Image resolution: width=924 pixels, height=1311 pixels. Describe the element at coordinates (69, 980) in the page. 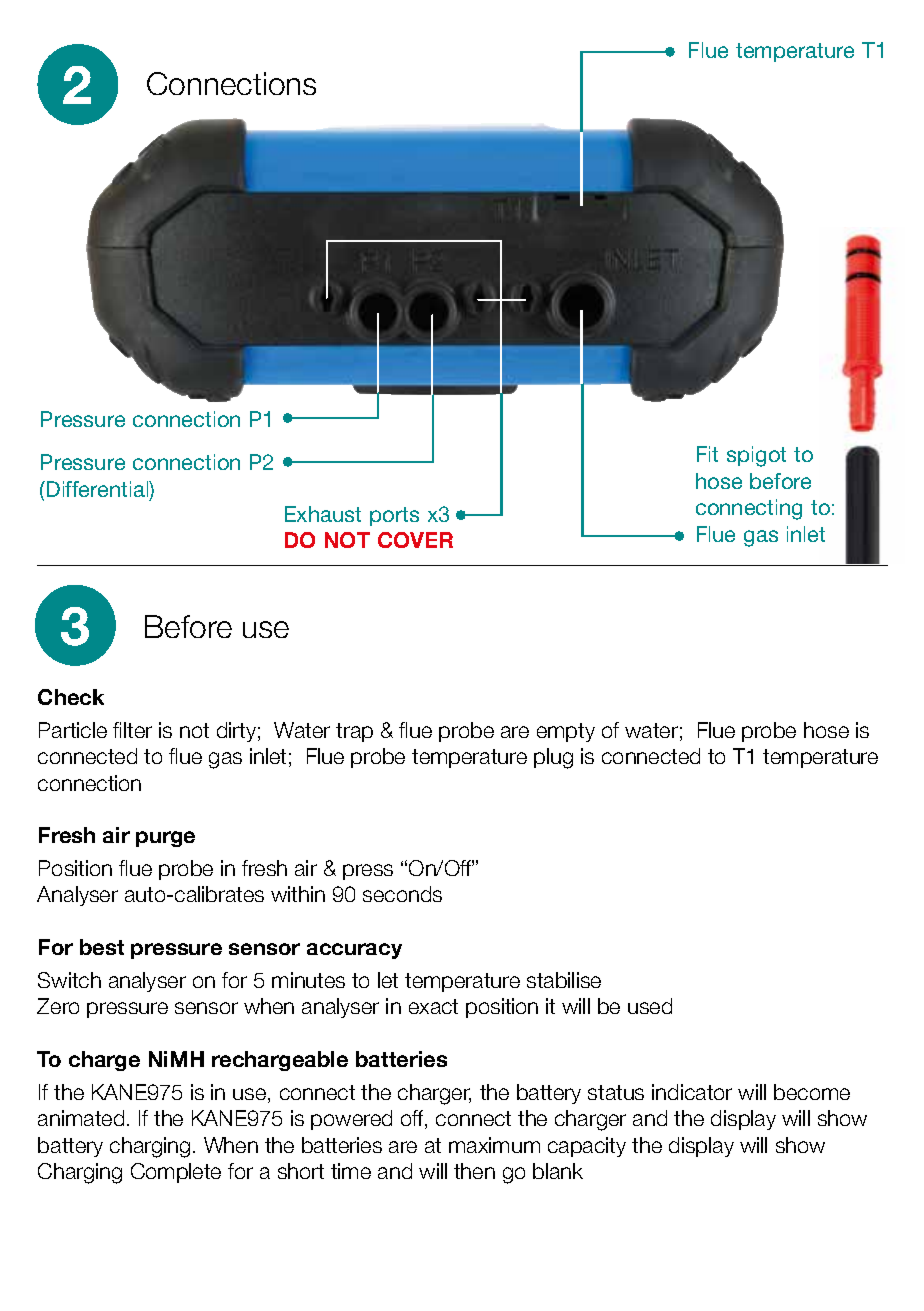

I see `Switch` at that location.
